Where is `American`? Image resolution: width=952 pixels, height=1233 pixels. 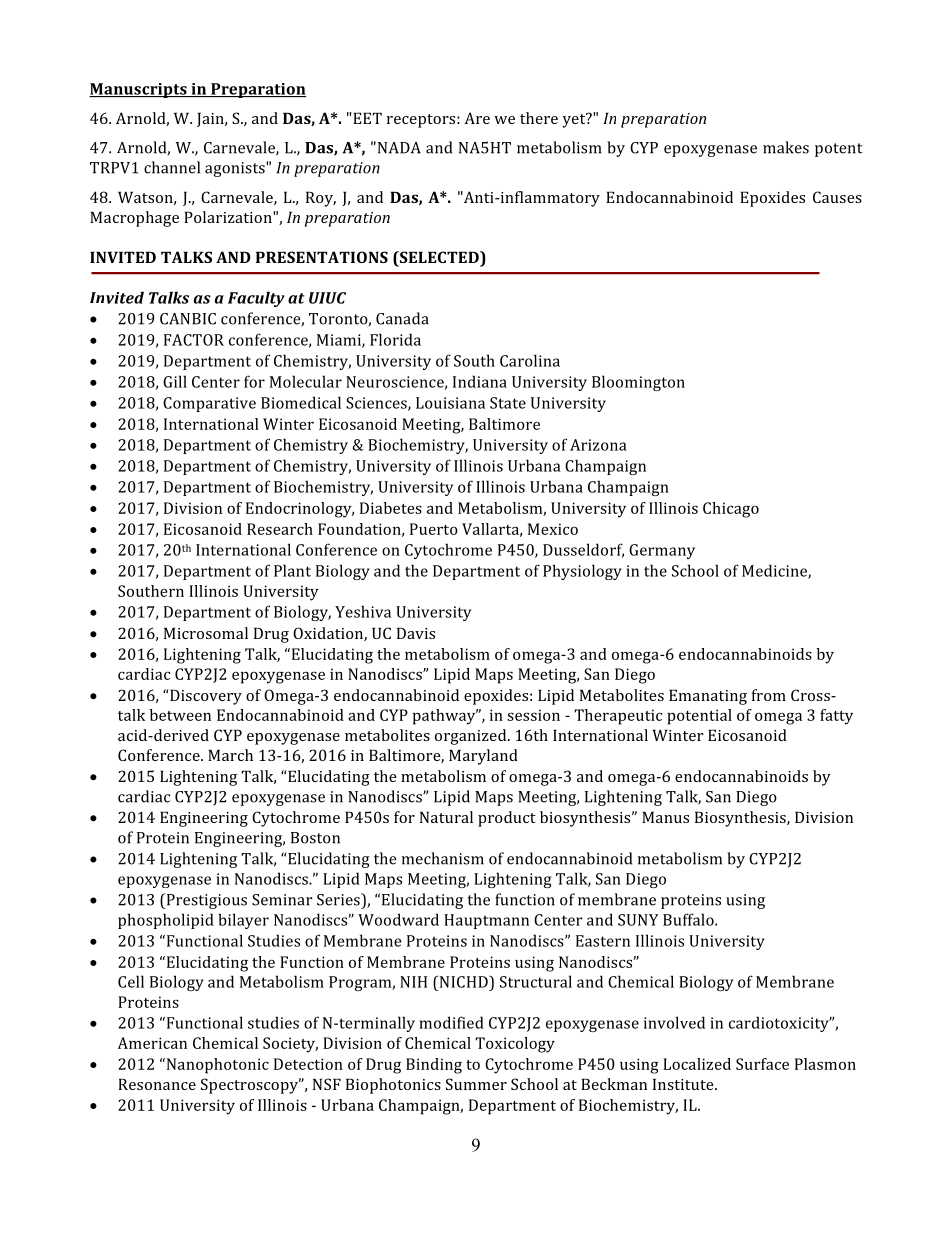
American is located at coordinates (152, 1043).
